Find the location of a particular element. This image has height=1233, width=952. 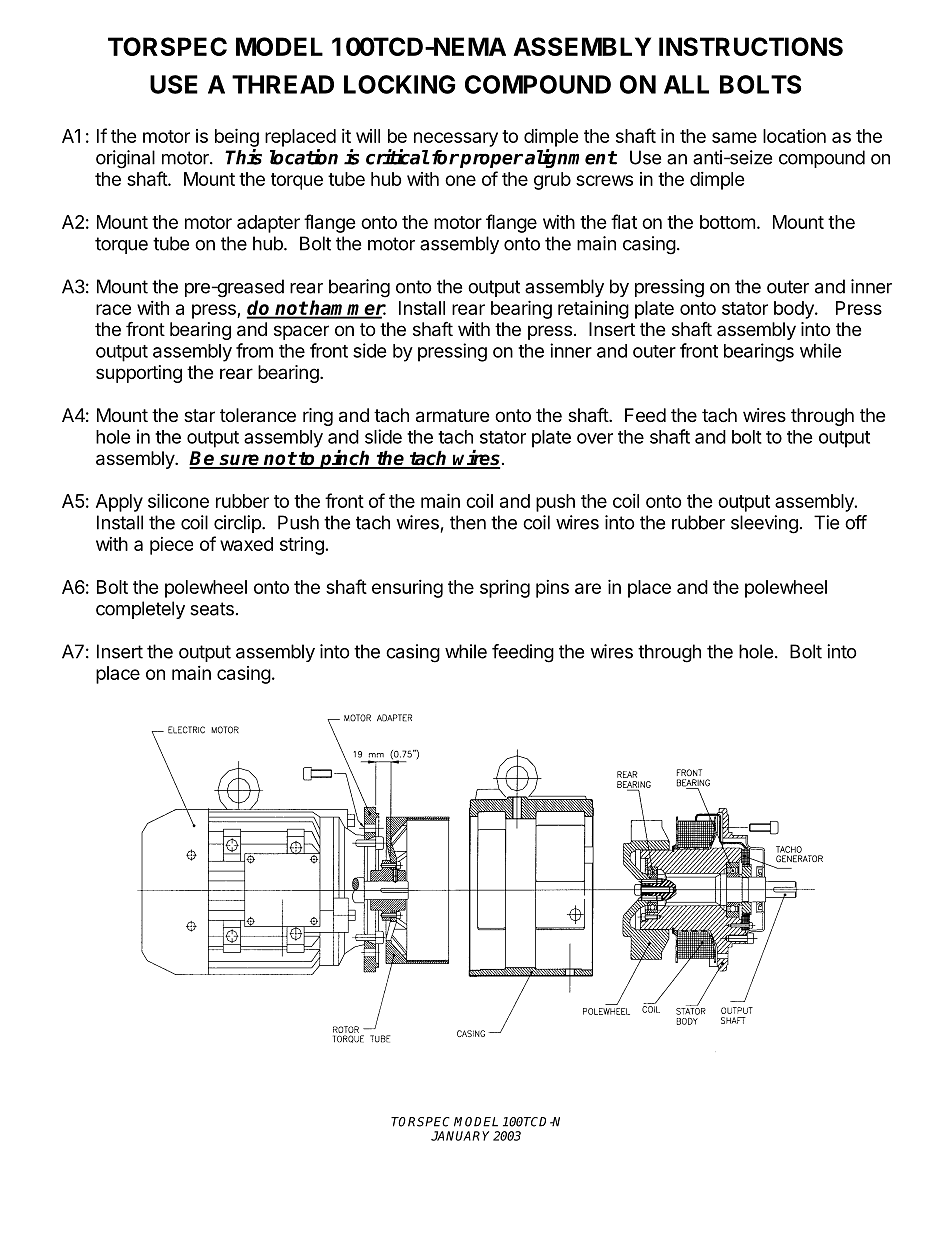

This is located at coordinates (243, 157).
